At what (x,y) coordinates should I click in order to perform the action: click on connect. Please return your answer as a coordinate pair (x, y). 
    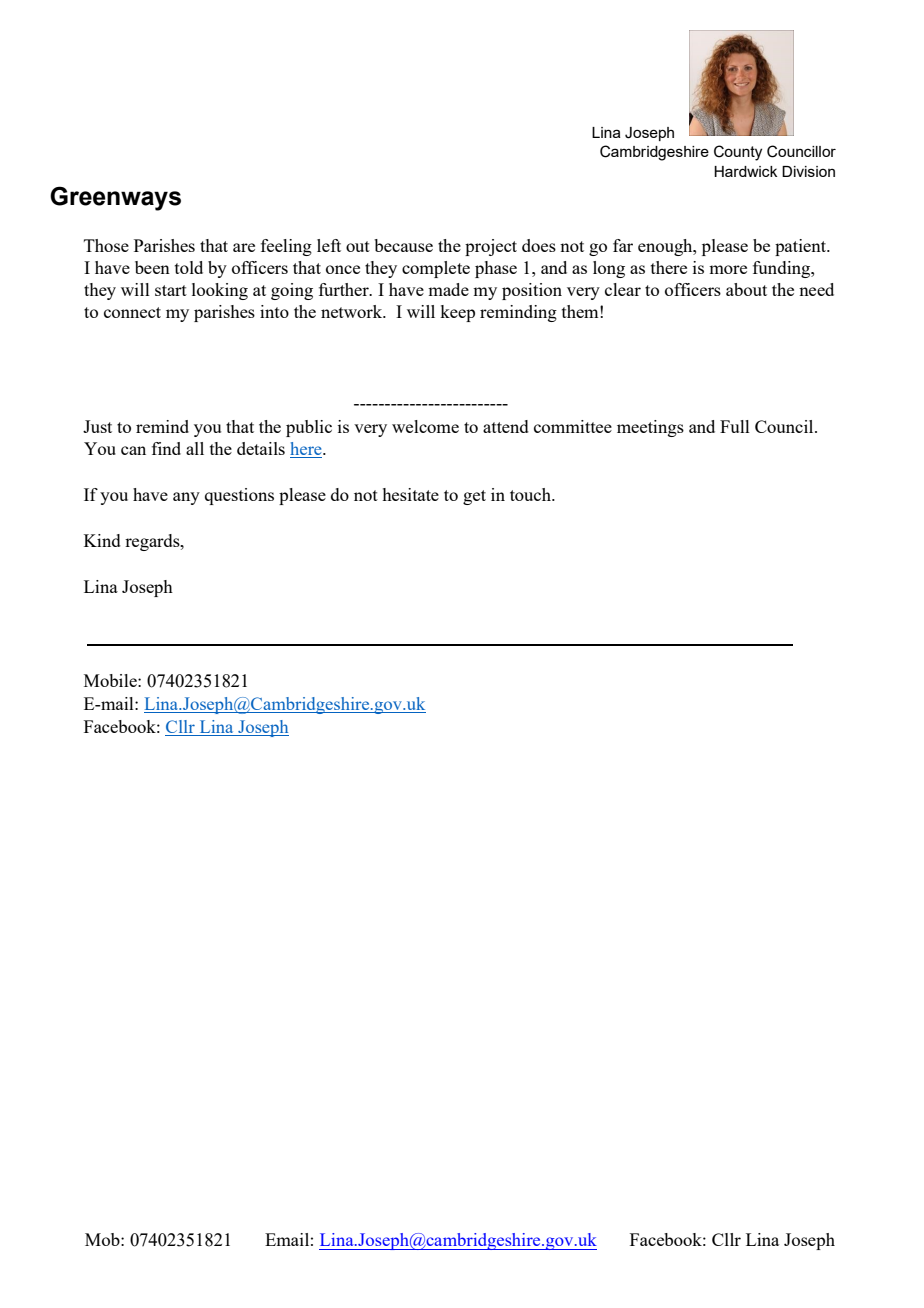
    Looking at the image, I should click on (132, 312).
